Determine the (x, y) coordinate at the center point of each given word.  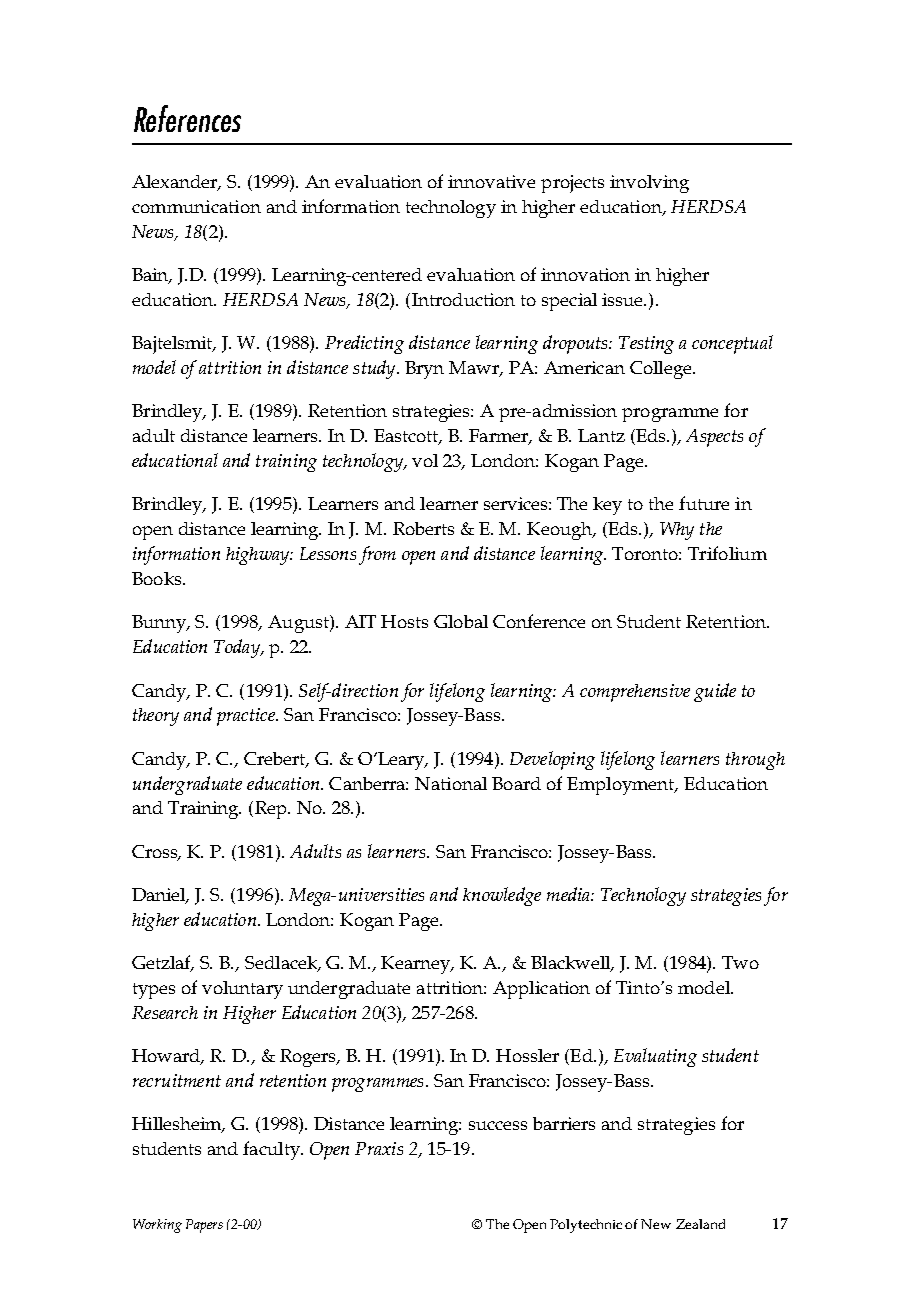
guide (715, 692)
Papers (204, 1226)
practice (247, 717)
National (451, 783)
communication (196, 206)
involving (649, 184)
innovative (491, 181)
